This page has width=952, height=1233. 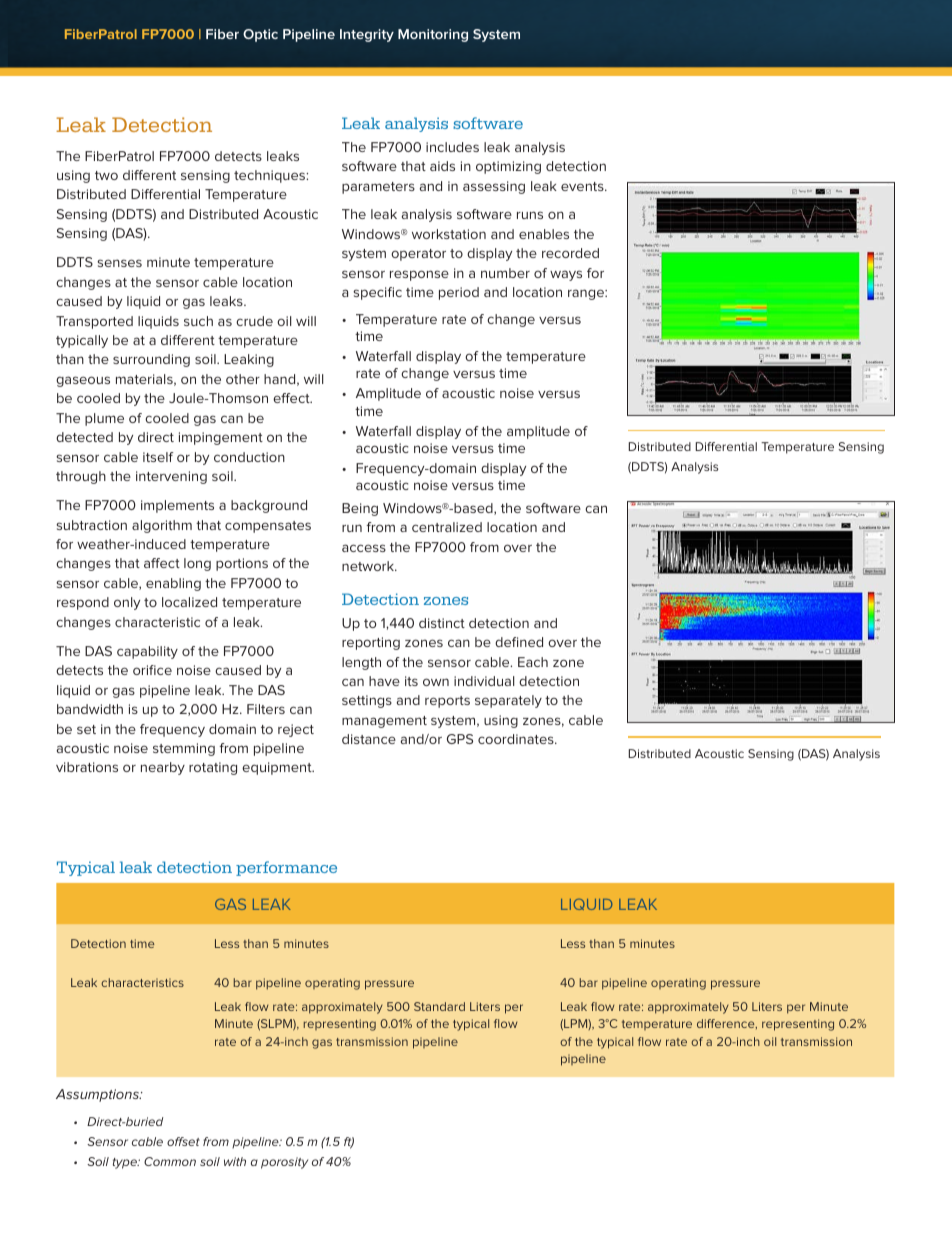 I want to click on itself, so click(x=158, y=457).
